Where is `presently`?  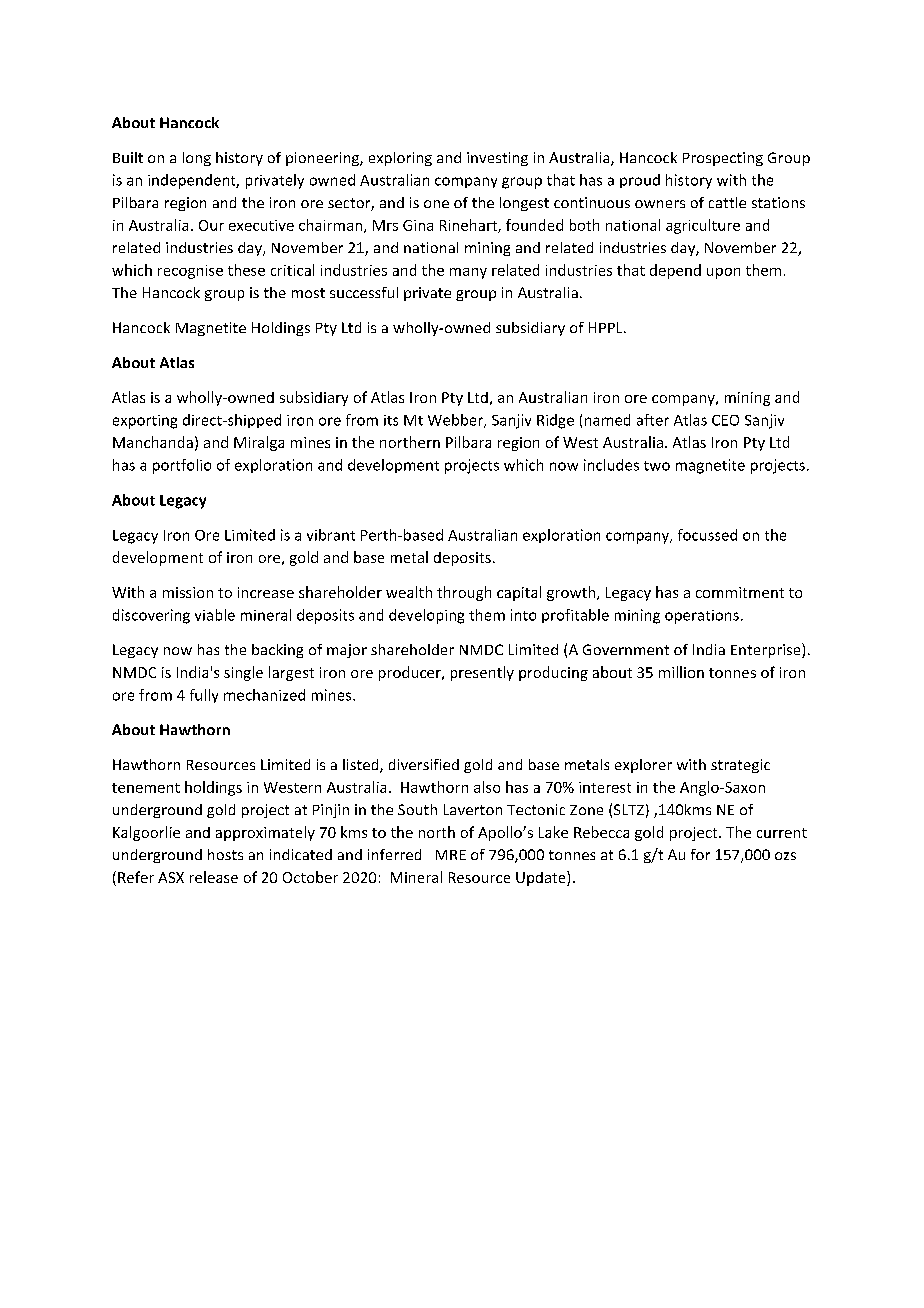 presently is located at coordinates (482, 673).
